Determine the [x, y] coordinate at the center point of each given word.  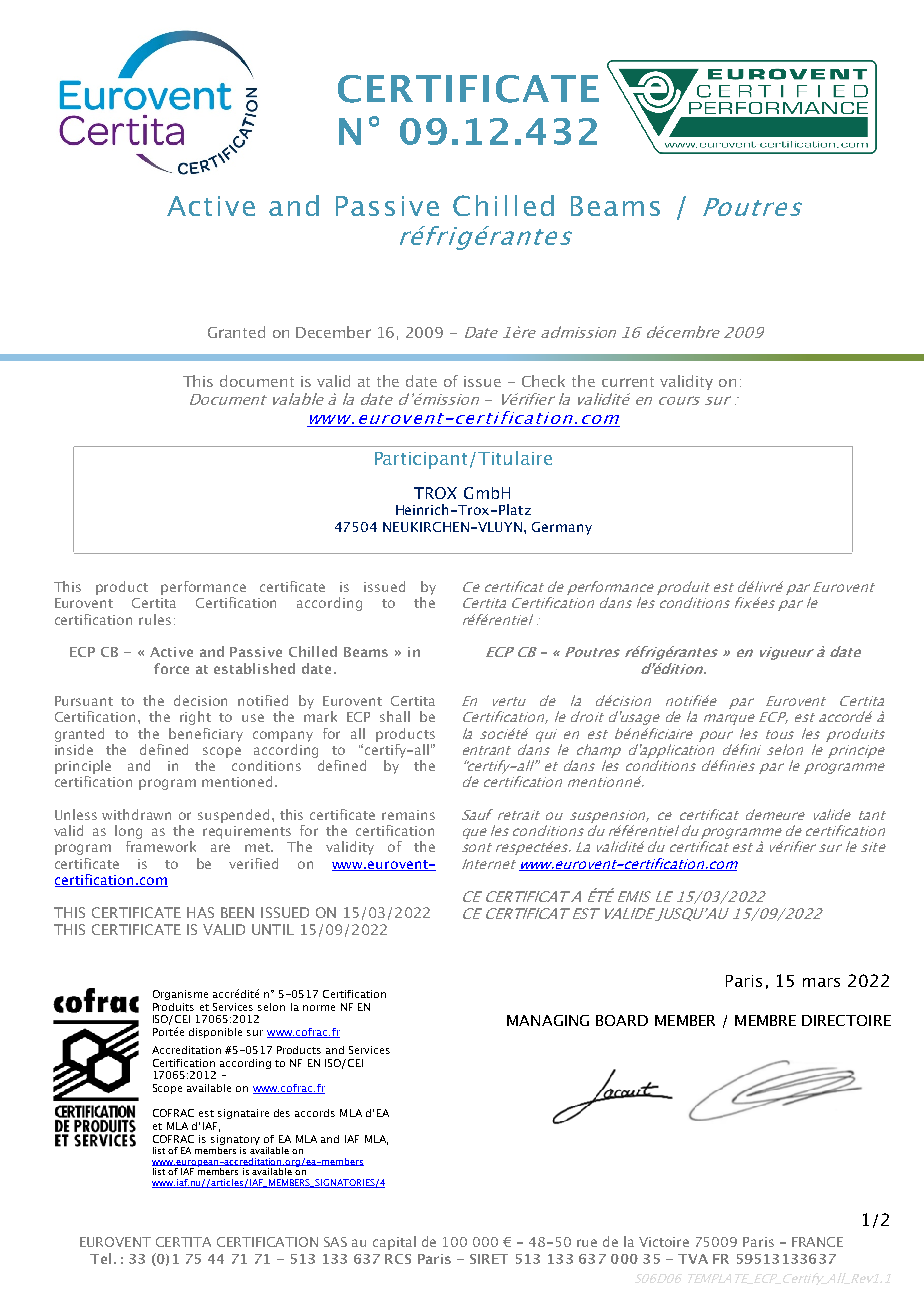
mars [821, 982]
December [333, 332]
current [628, 382]
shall [395, 716]
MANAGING [548, 1020]
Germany [562, 528]
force [171, 668]
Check [543, 381]
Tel [100, 1258]
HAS [200, 912]
